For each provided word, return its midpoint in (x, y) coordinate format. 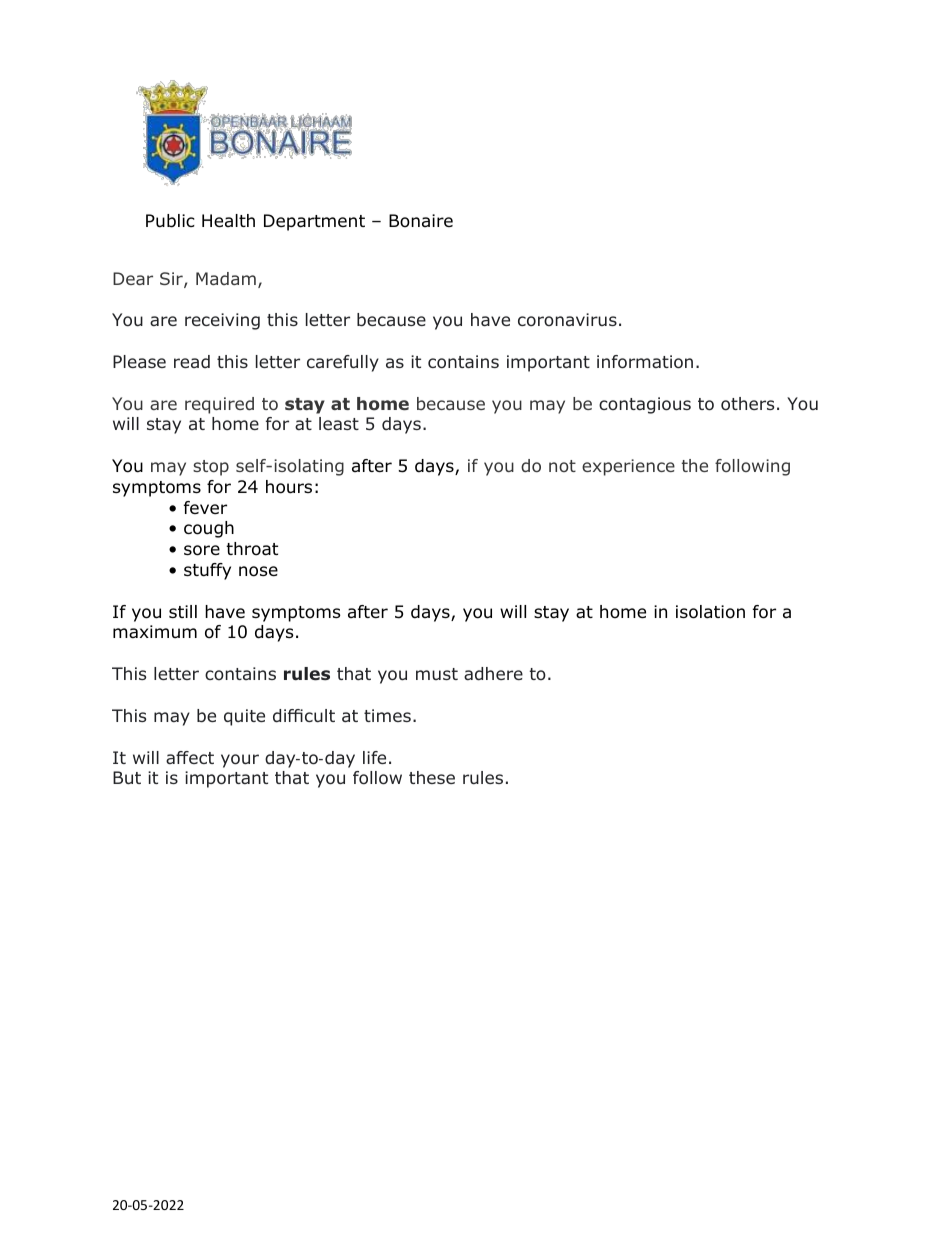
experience (628, 467)
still (183, 611)
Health (228, 221)
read (192, 361)
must (437, 674)
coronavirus (567, 320)
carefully (343, 363)
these (432, 777)
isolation (710, 612)
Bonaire (421, 221)
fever (205, 507)
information (645, 362)
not (562, 466)
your (240, 761)
